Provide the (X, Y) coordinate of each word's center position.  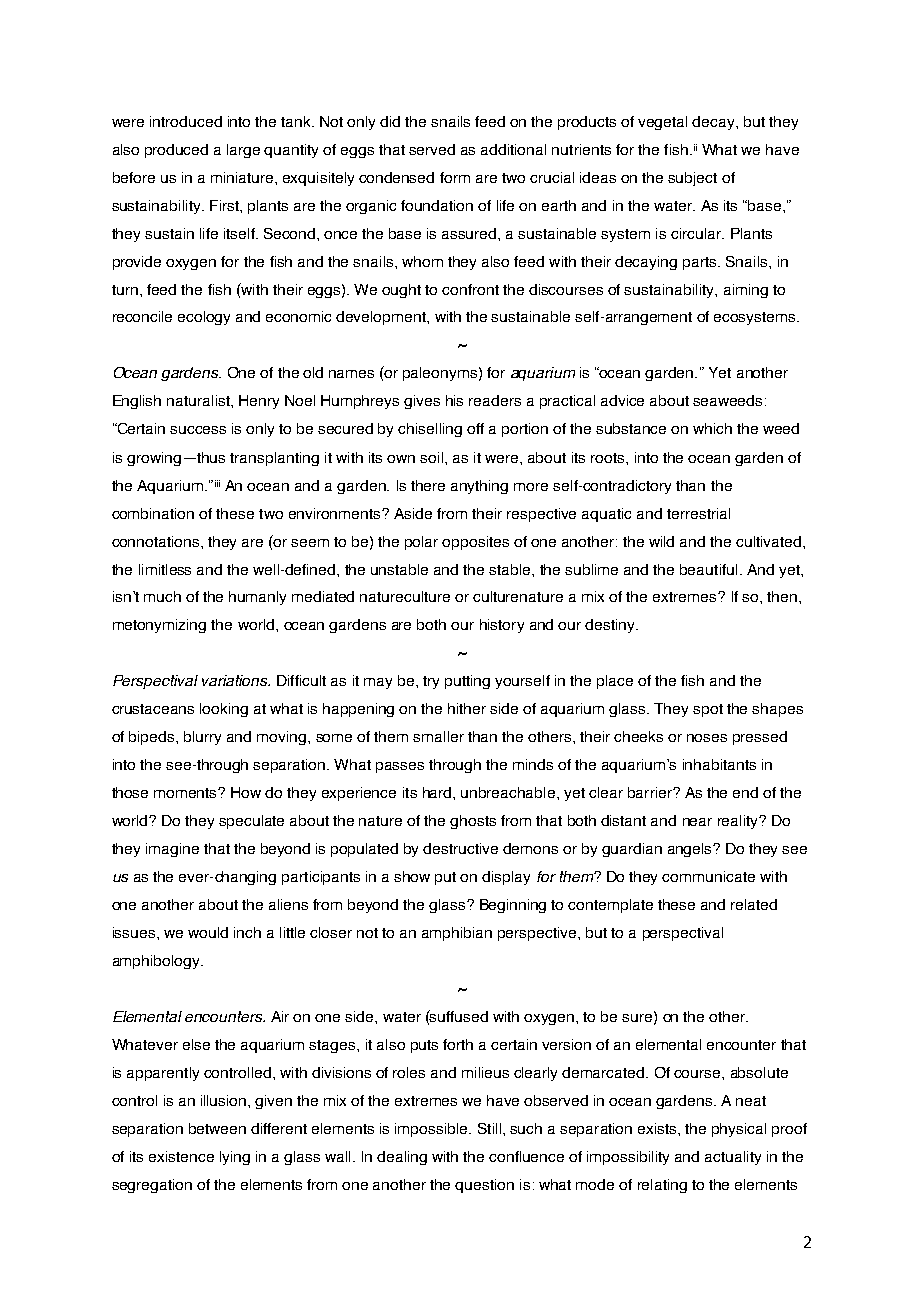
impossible (432, 1130)
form (455, 177)
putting (467, 682)
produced (176, 151)
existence (181, 1156)
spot (708, 710)
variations (236, 680)
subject (692, 179)
